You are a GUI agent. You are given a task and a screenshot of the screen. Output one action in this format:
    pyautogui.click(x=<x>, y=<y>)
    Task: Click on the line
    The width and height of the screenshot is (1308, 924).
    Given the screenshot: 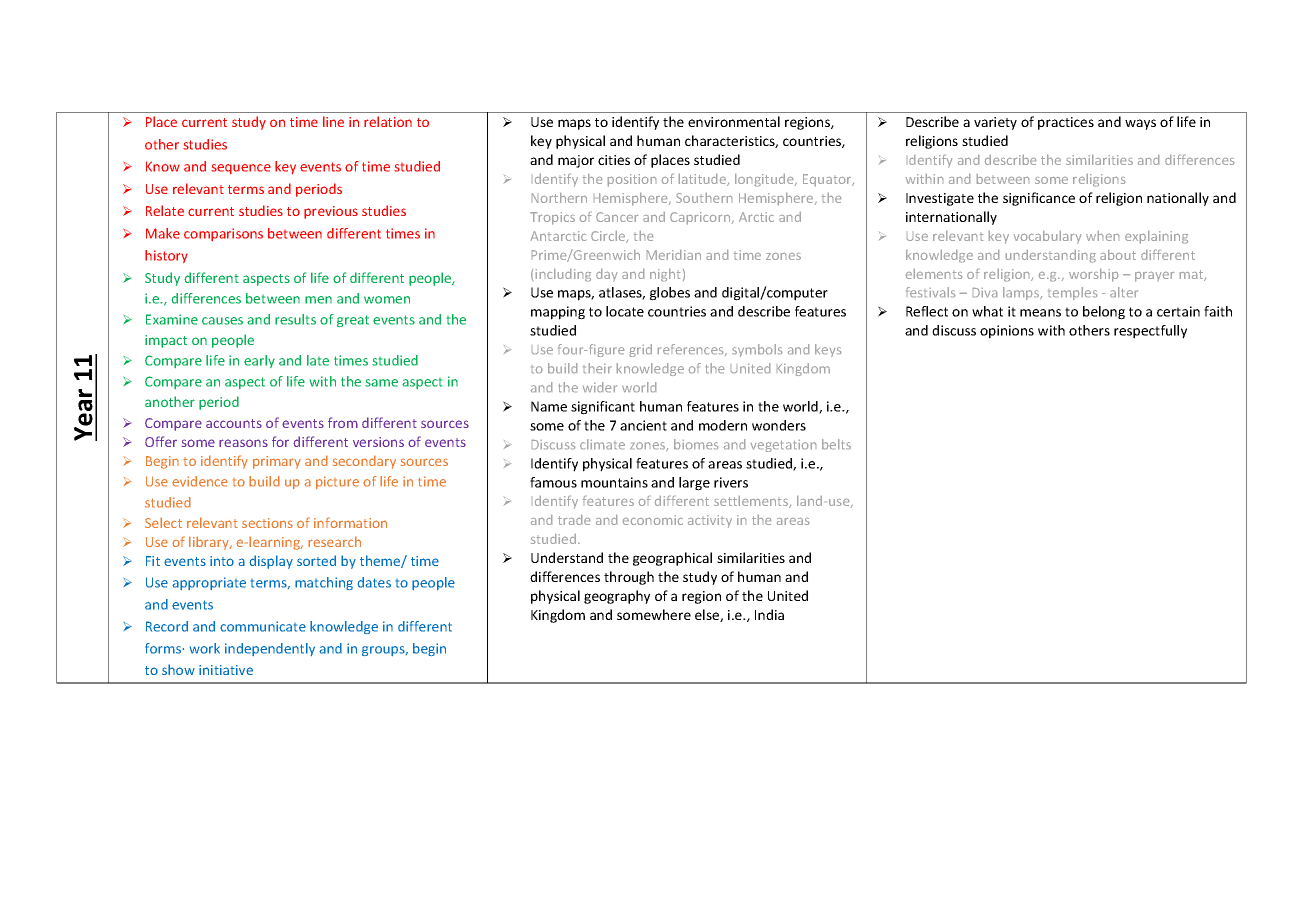 What is the action you would take?
    pyautogui.click(x=333, y=121)
